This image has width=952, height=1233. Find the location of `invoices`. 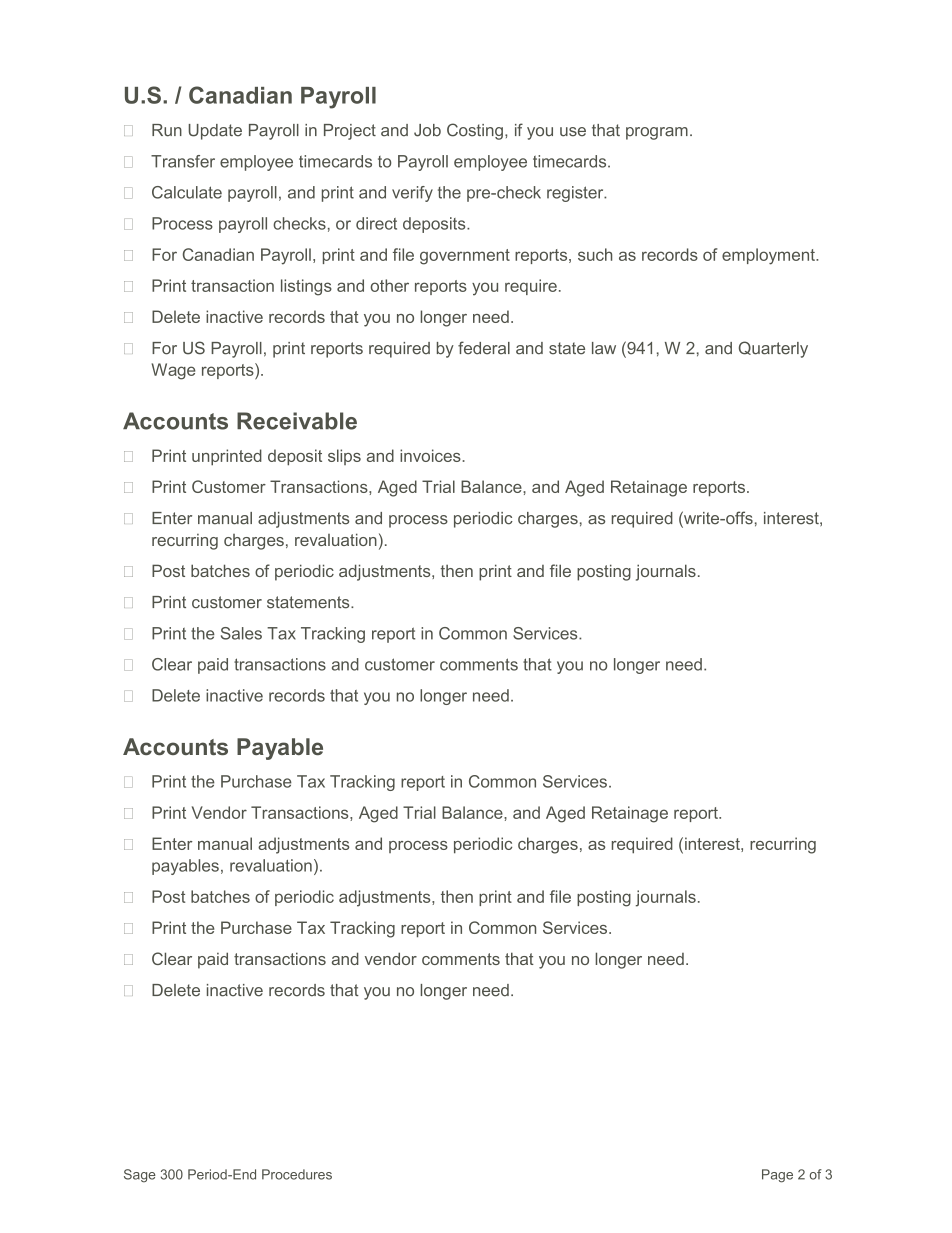

invoices is located at coordinates (431, 455).
